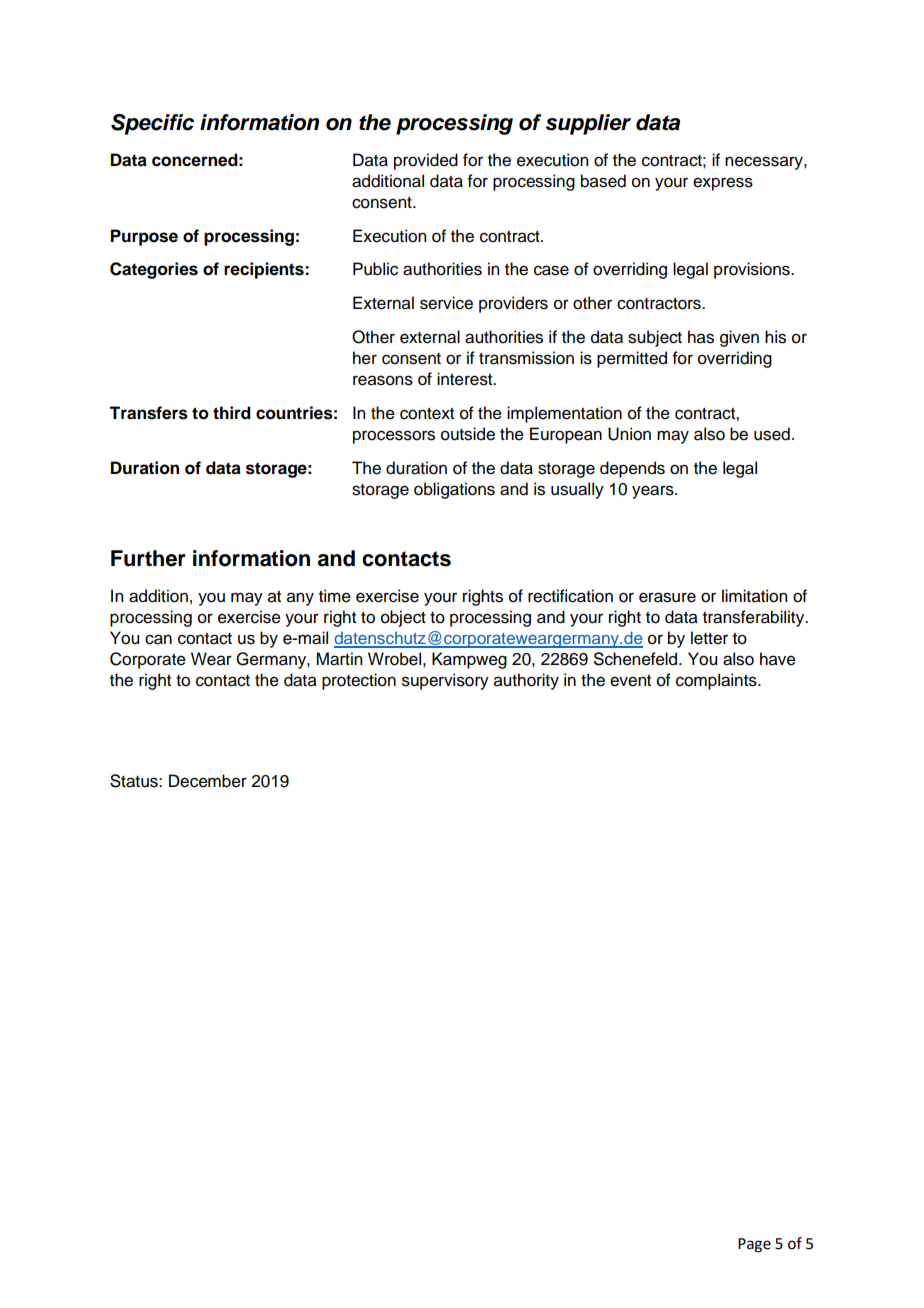  Describe the element at coordinates (232, 413) in the screenshot. I see `third` at that location.
